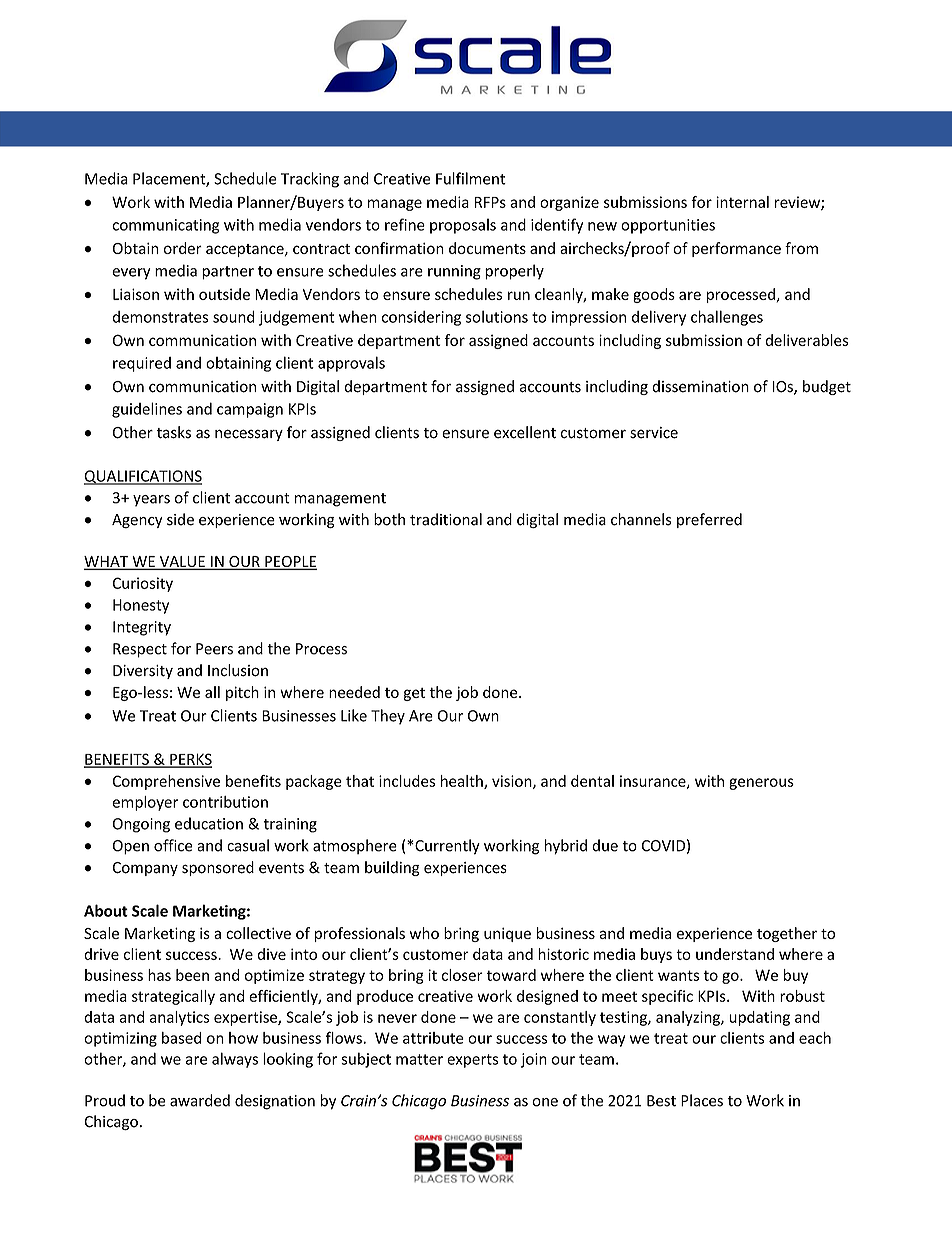  Describe the element at coordinates (702, 1100) in the screenshot. I see `Places` at that location.
